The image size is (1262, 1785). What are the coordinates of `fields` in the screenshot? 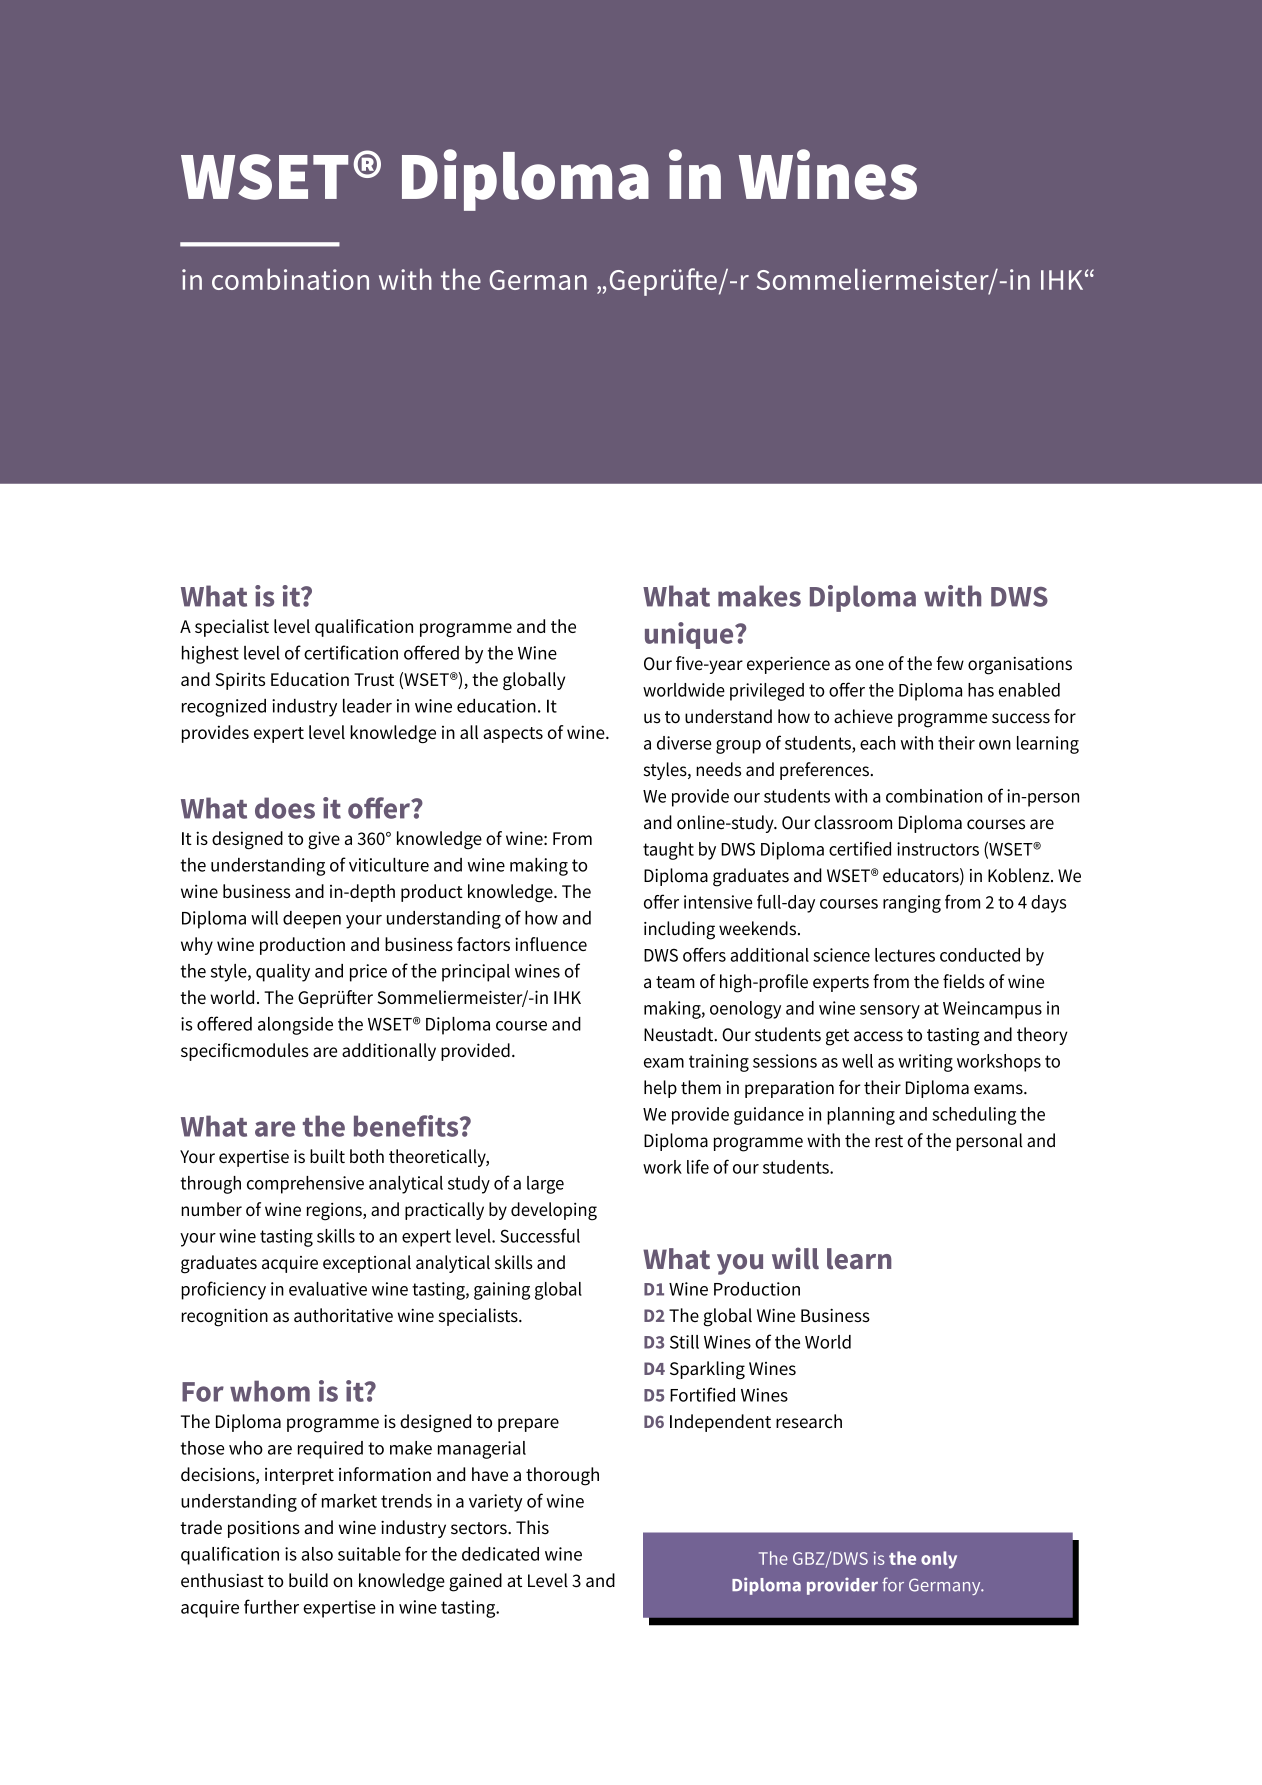 It's located at (964, 981).
